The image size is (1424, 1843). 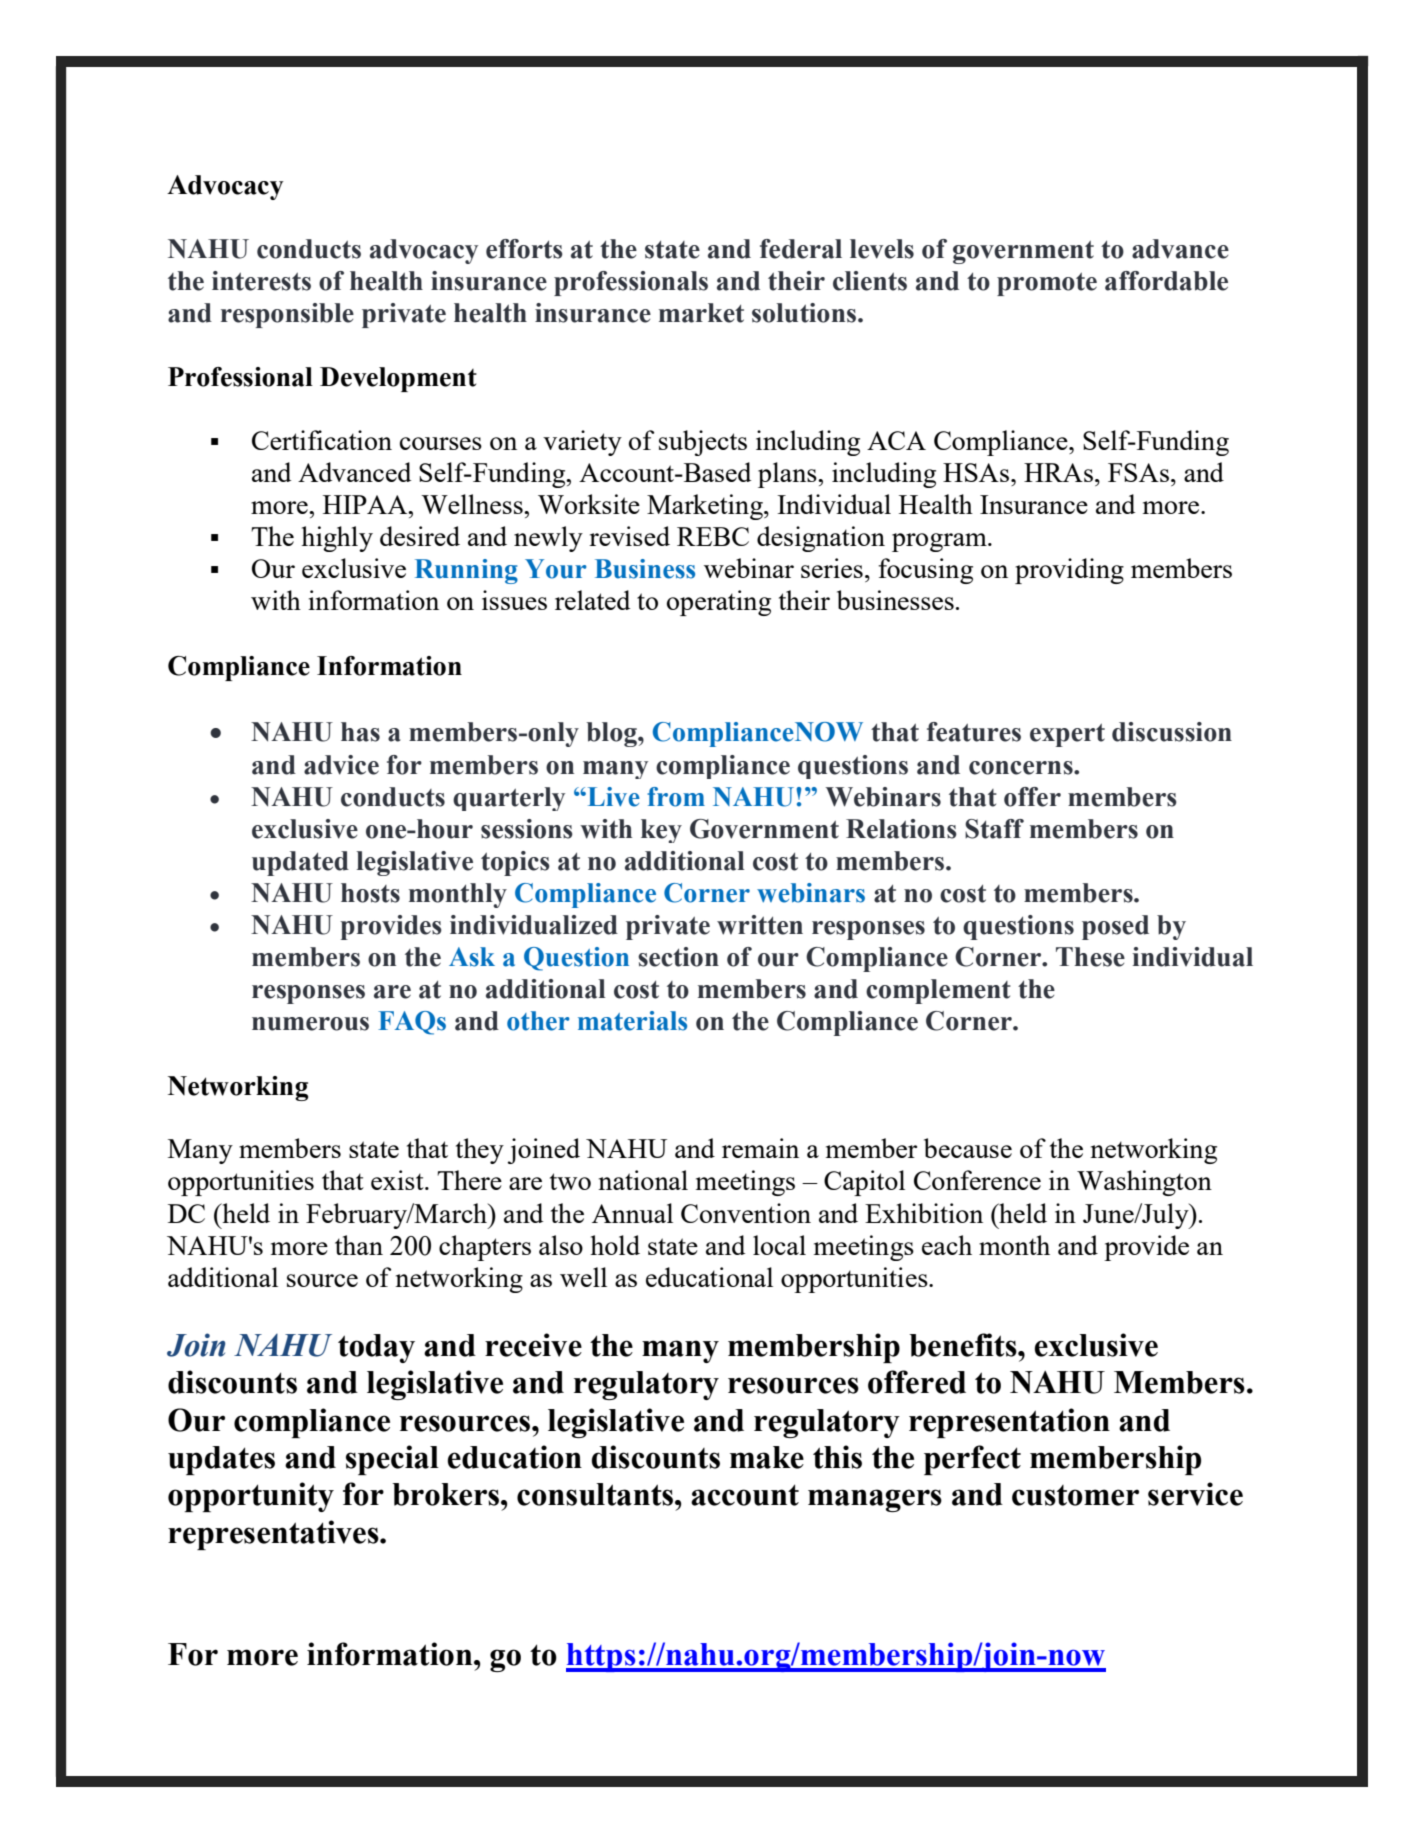 What do you see at coordinates (1047, 284) in the screenshot?
I see `promote` at bounding box center [1047, 284].
